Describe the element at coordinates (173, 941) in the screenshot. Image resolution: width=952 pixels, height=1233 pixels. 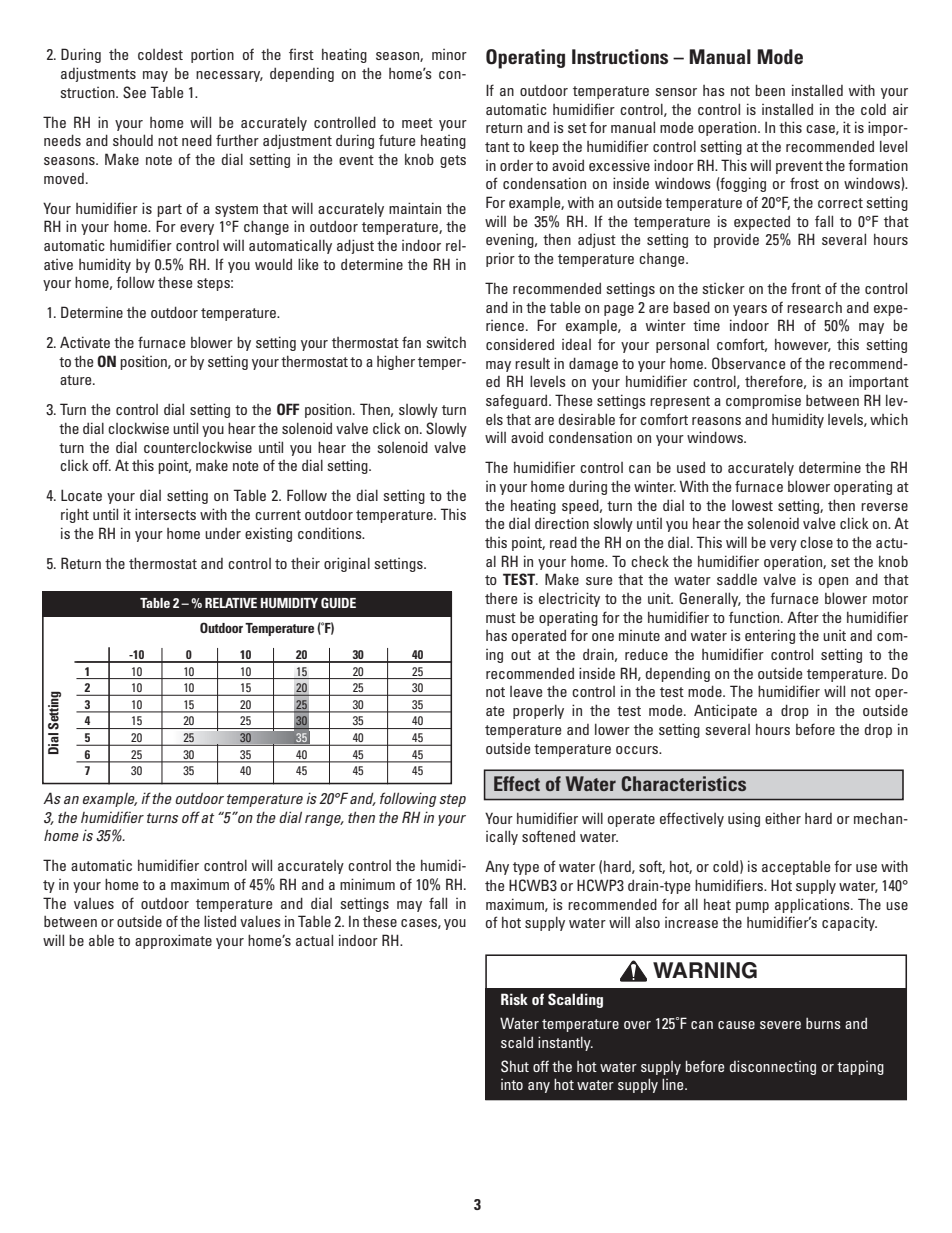
I see `approximate` at that location.
